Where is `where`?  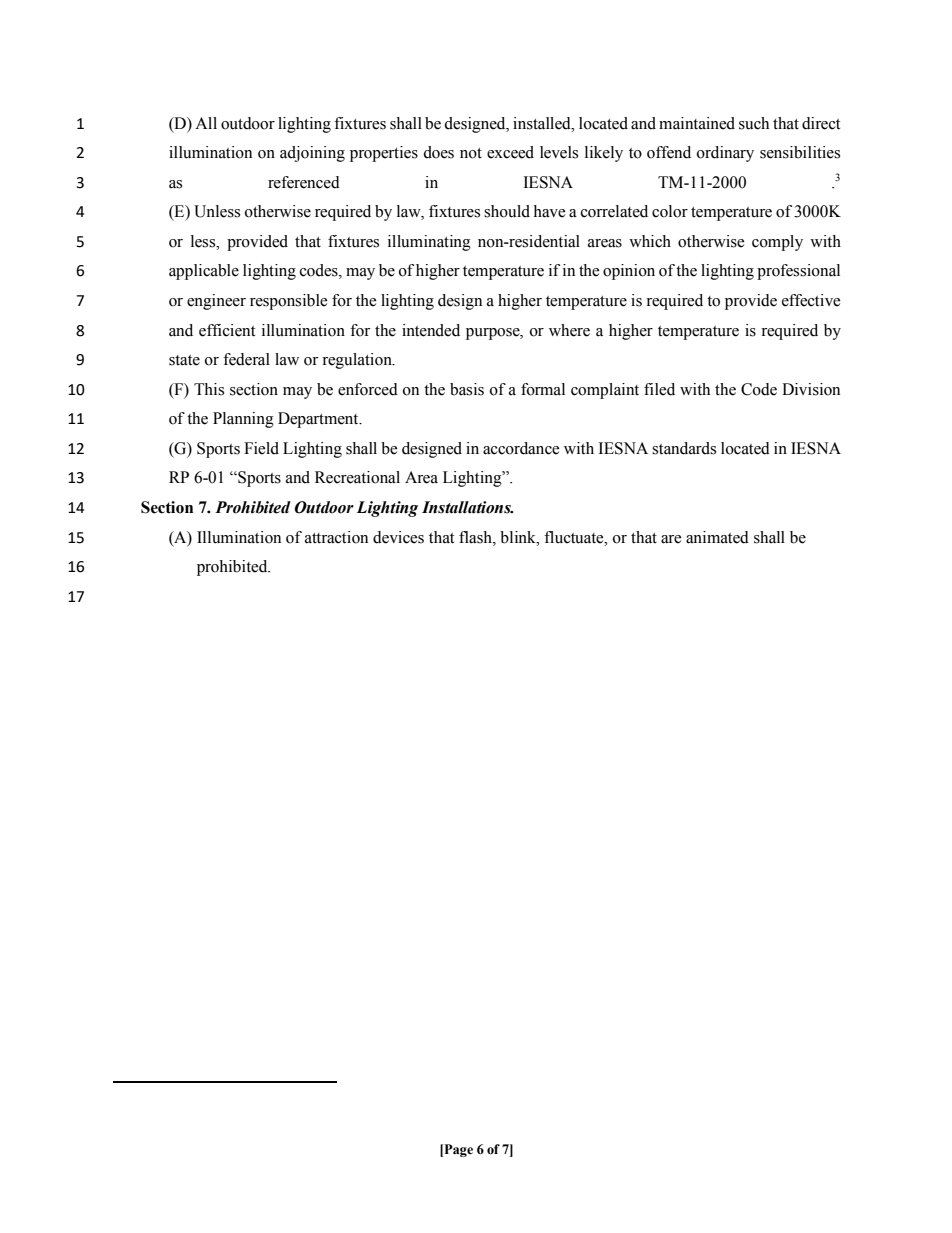 where is located at coordinates (569, 330).
